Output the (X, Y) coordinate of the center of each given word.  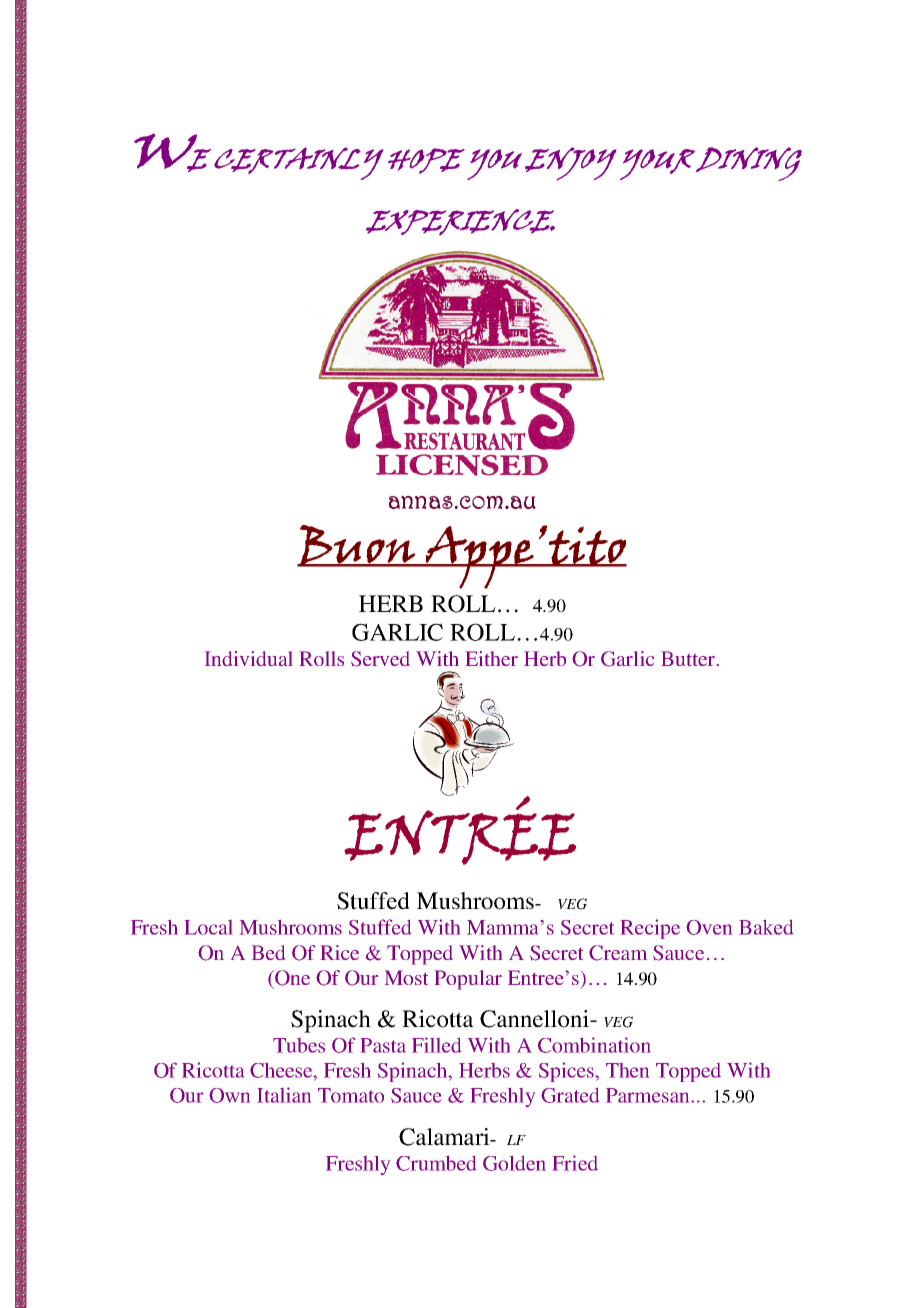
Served (380, 659)
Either (492, 658)
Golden (514, 1163)
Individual (249, 658)
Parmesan (649, 1095)
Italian (284, 1095)
